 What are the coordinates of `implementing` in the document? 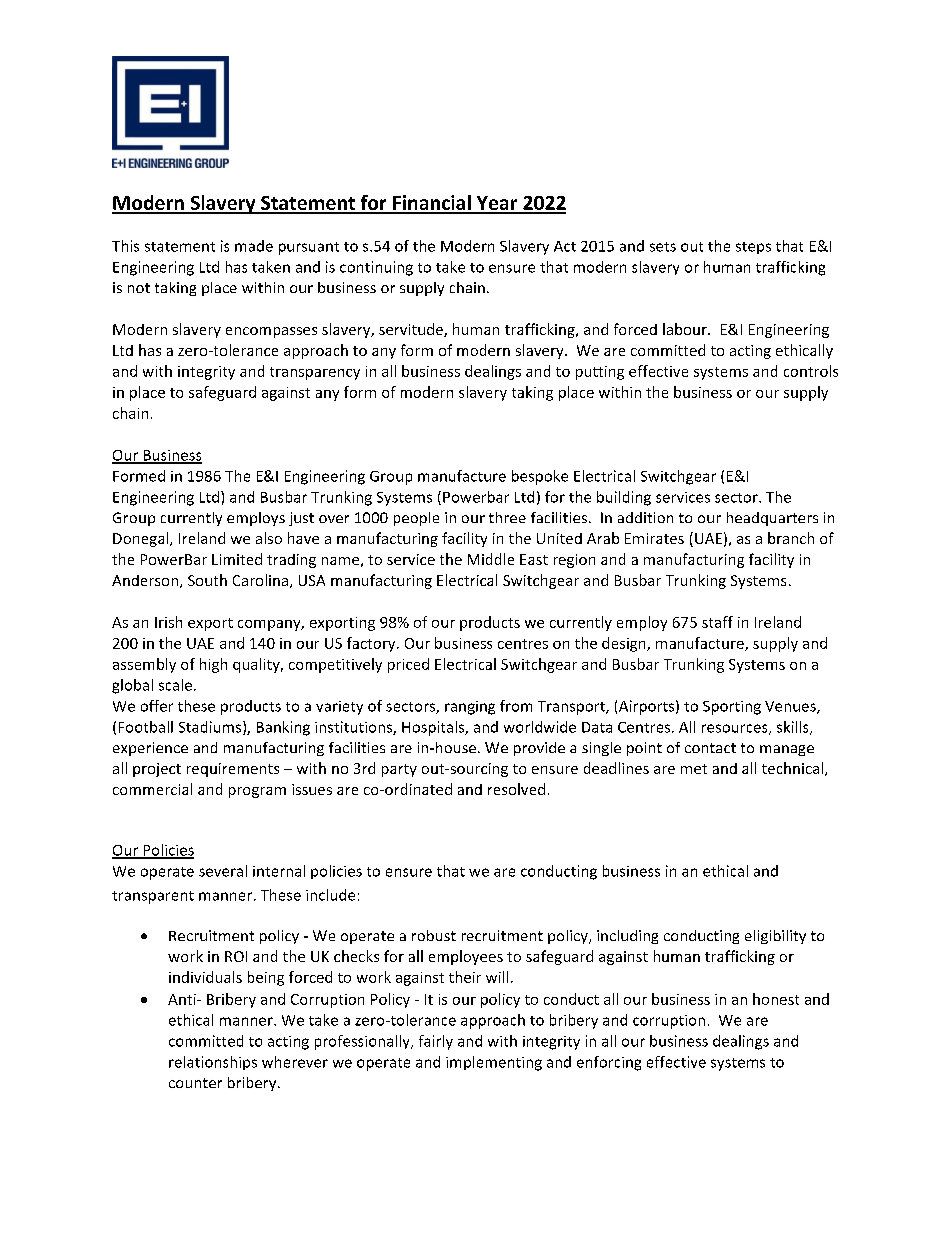 It's located at (494, 1063).
